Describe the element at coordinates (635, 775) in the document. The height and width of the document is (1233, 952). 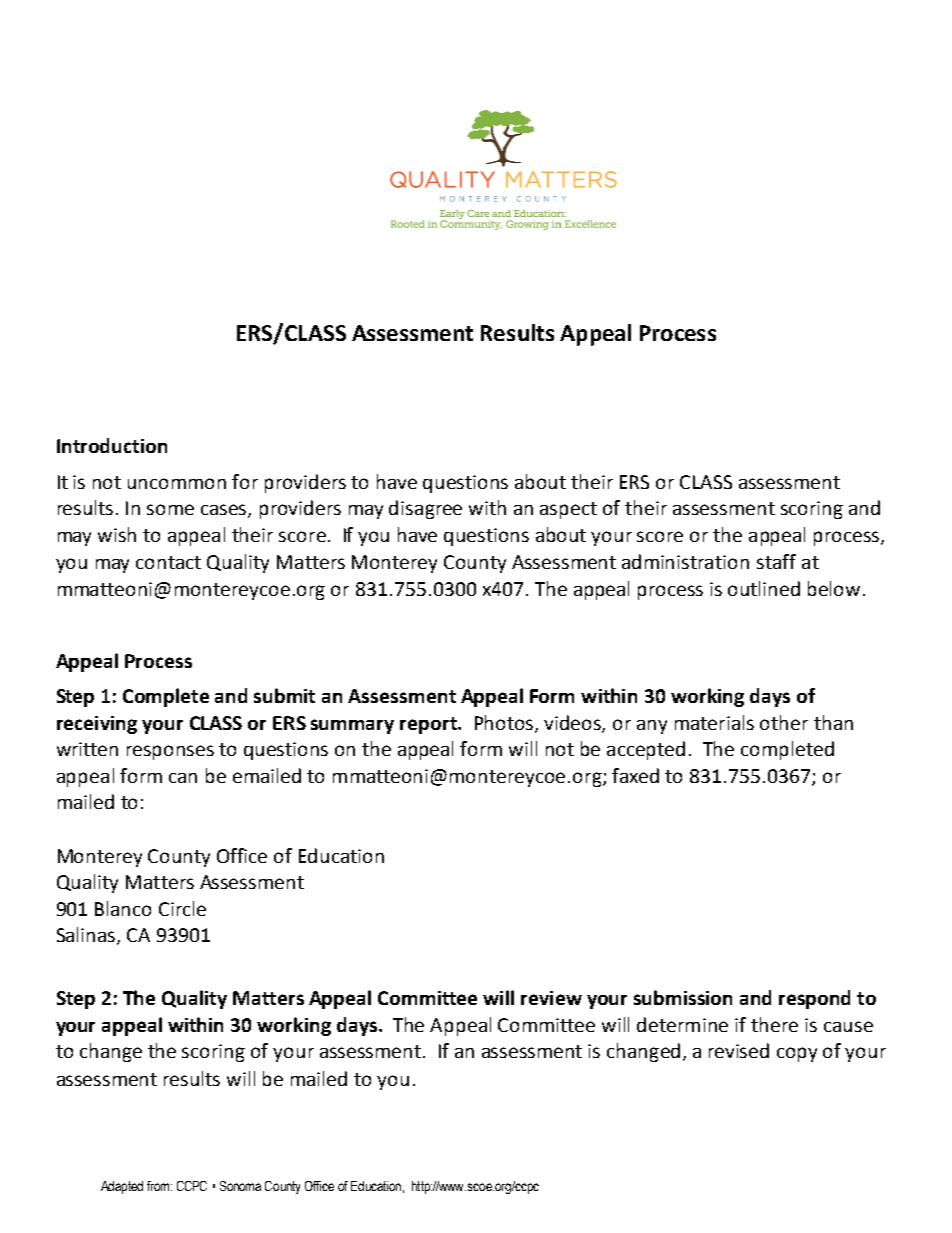
I see `faxed` at that location.
